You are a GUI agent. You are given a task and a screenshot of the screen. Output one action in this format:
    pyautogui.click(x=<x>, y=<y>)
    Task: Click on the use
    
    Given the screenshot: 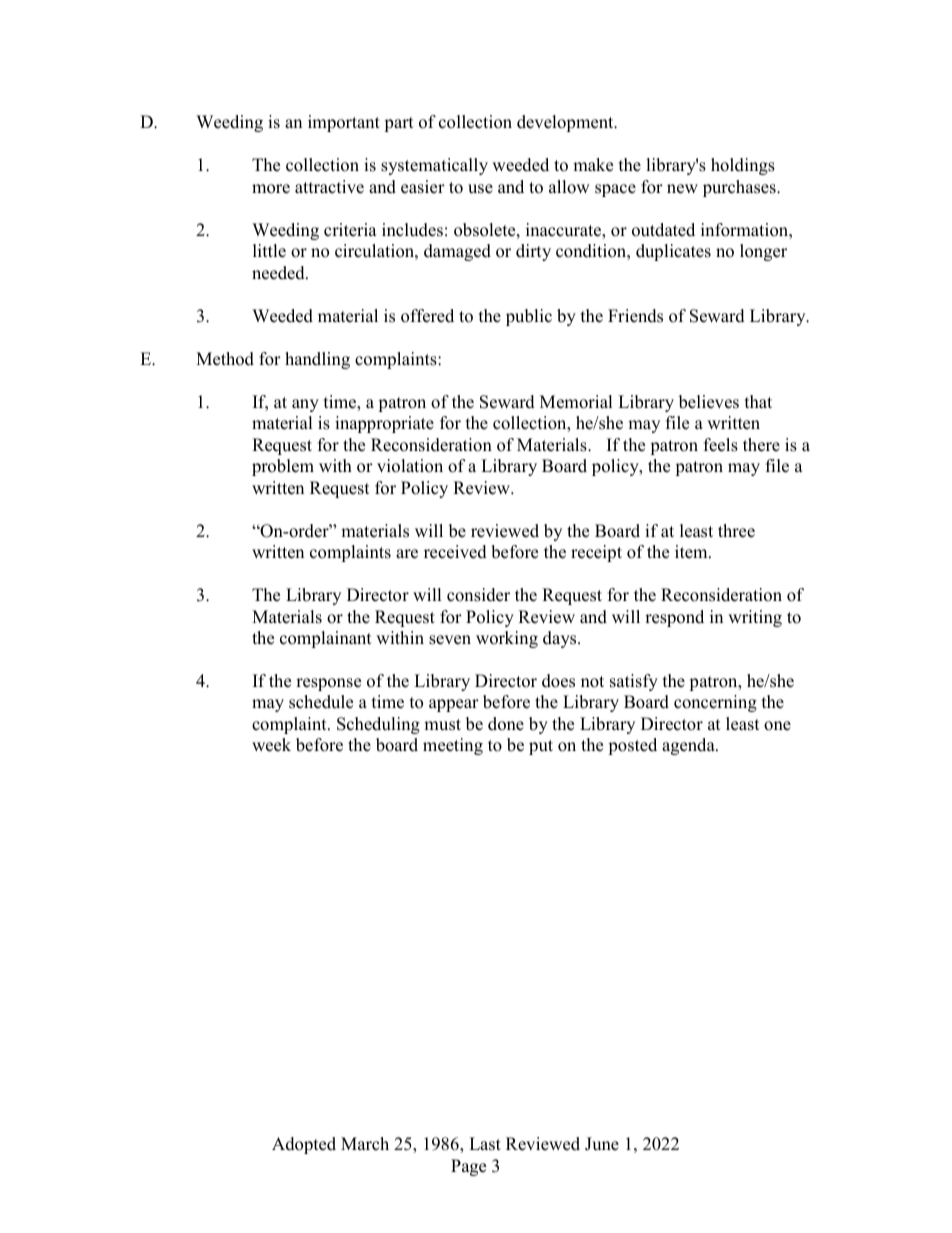 What is the action you would take?
    pyautogui.click(x=480, y=189)
